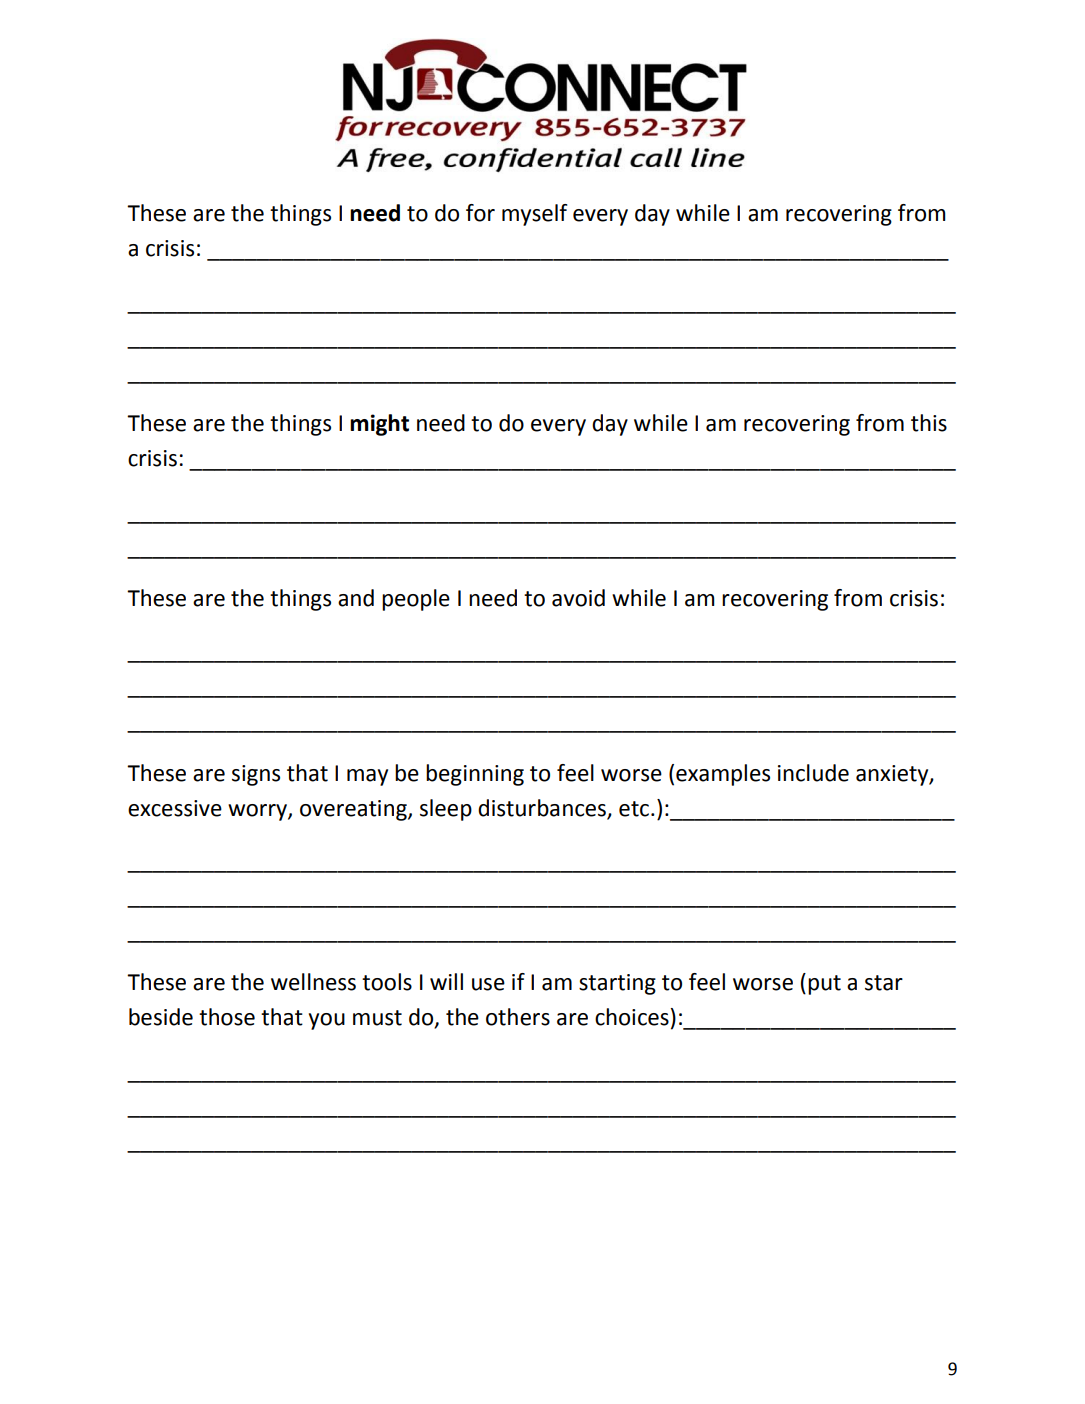  I want to click on for, so click(480, 213).
